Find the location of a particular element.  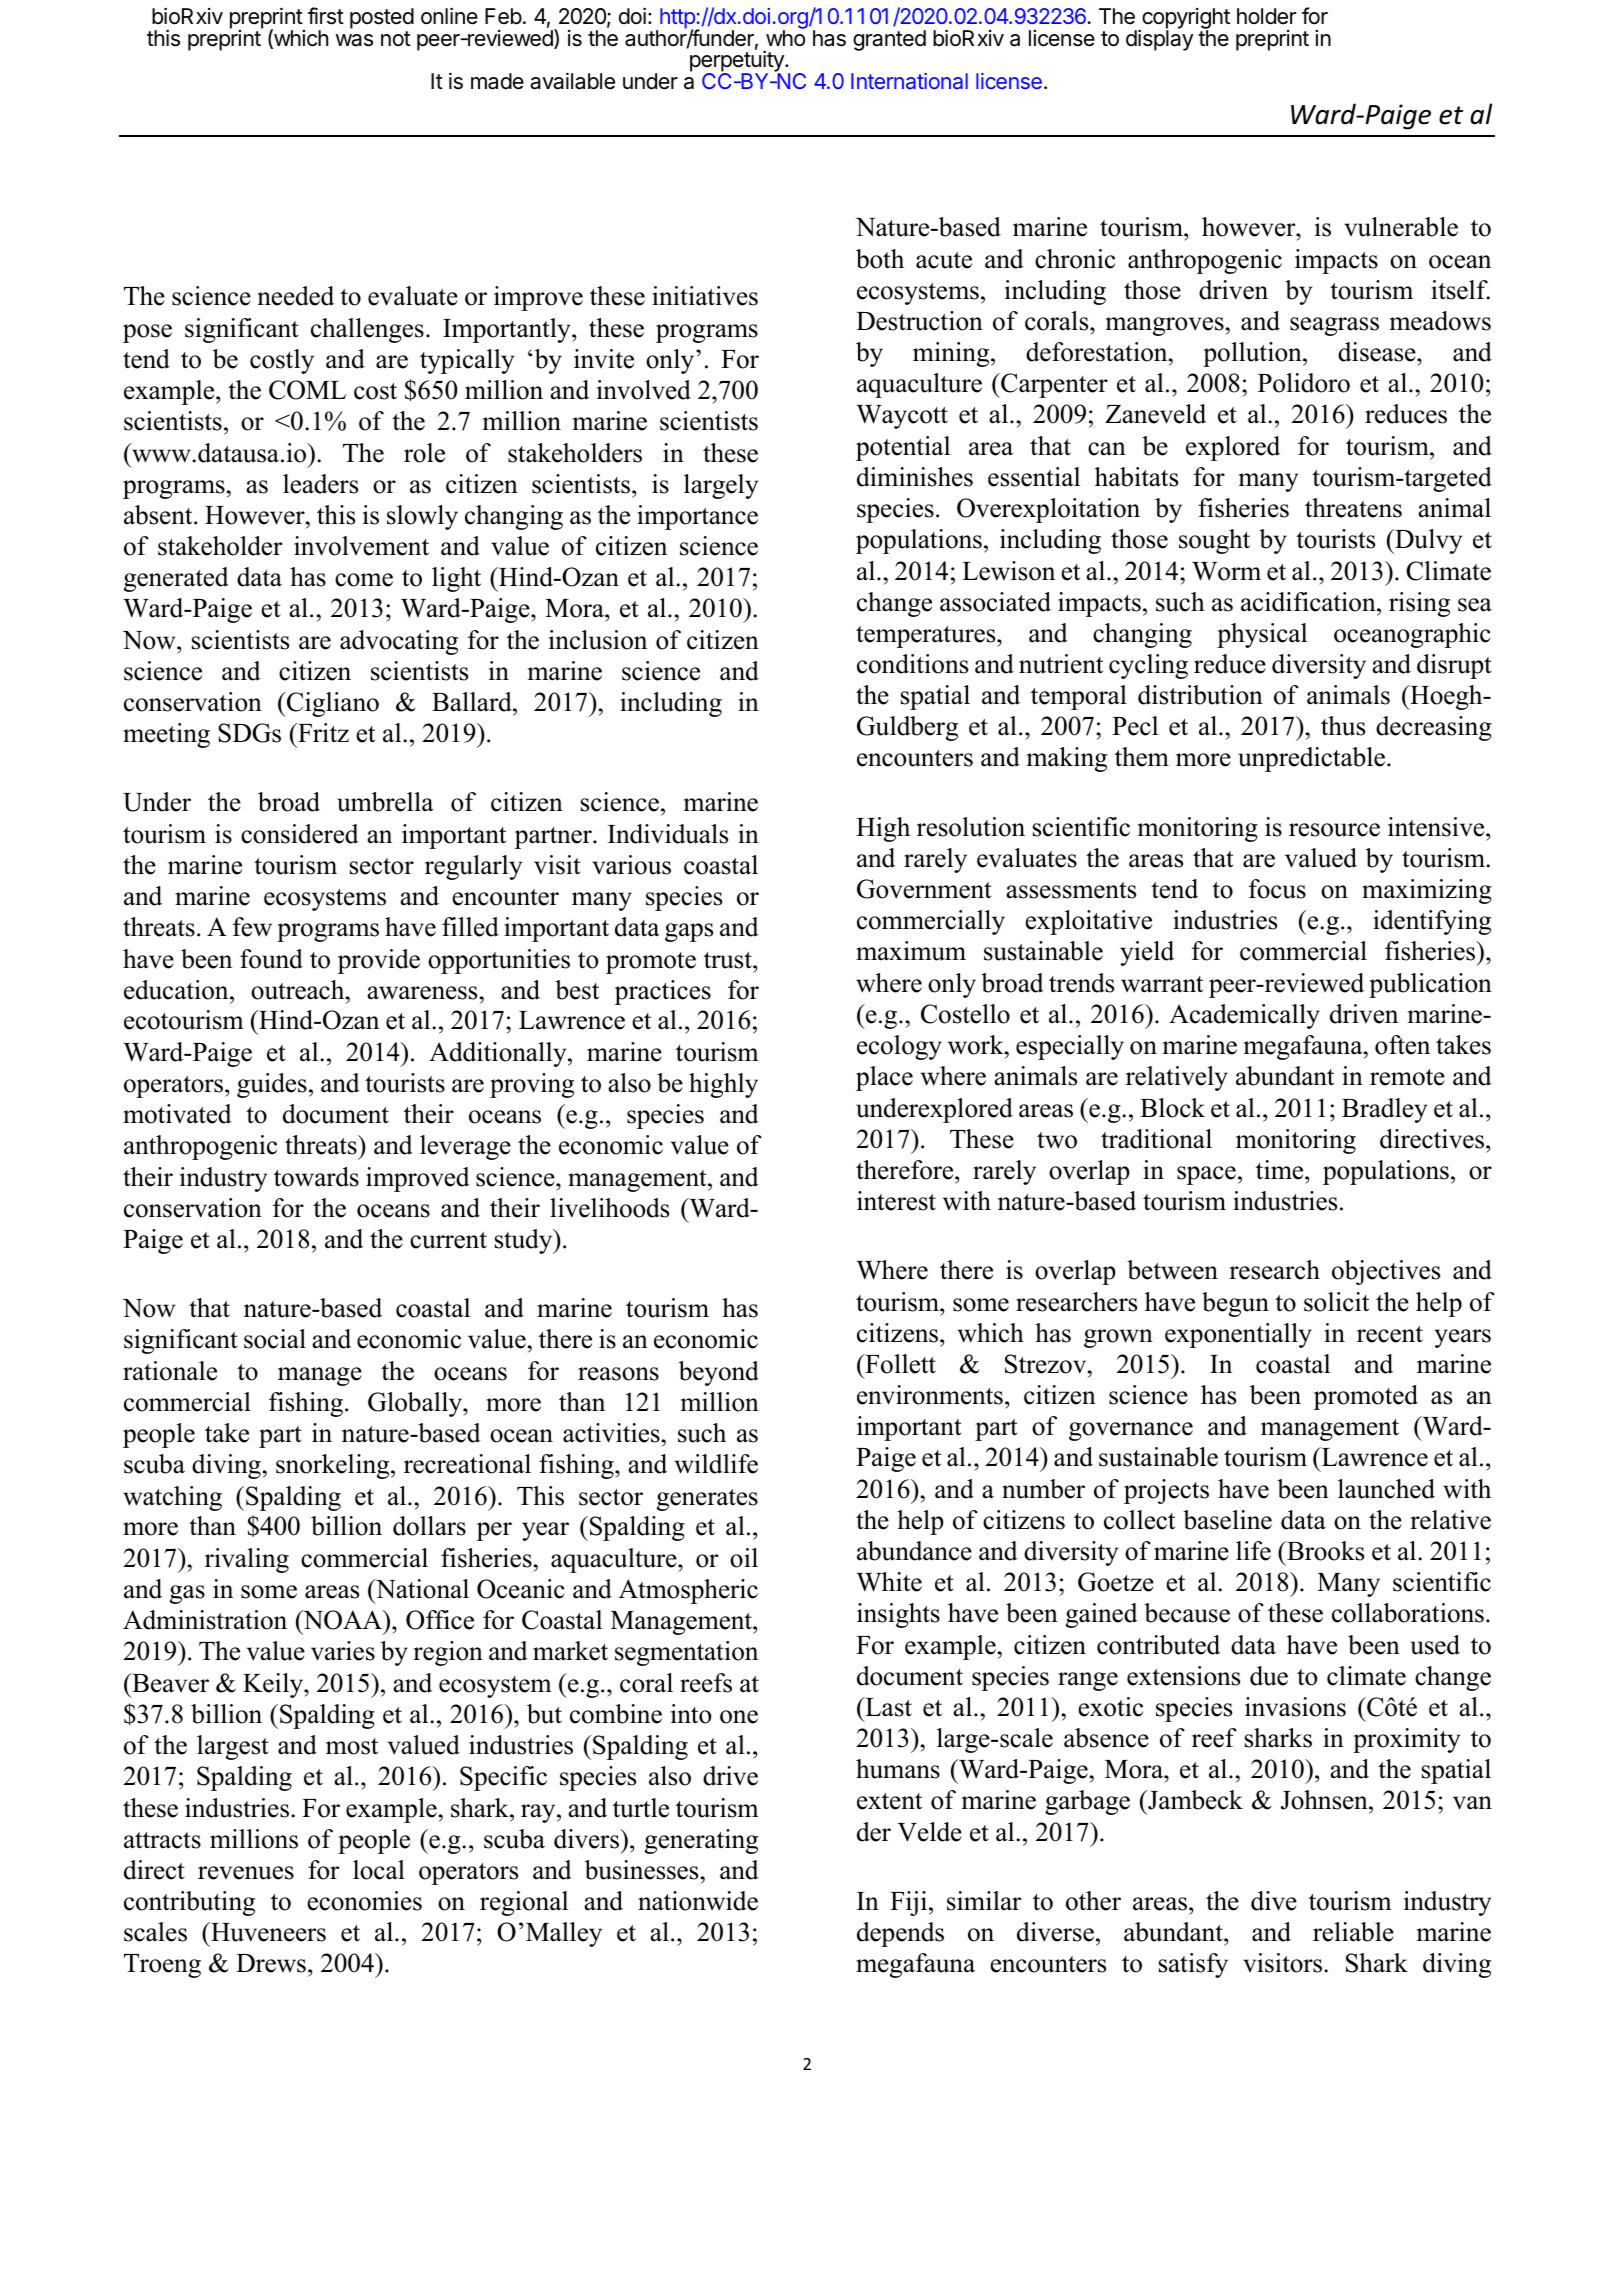

found is located at coordinates (271, 959).
